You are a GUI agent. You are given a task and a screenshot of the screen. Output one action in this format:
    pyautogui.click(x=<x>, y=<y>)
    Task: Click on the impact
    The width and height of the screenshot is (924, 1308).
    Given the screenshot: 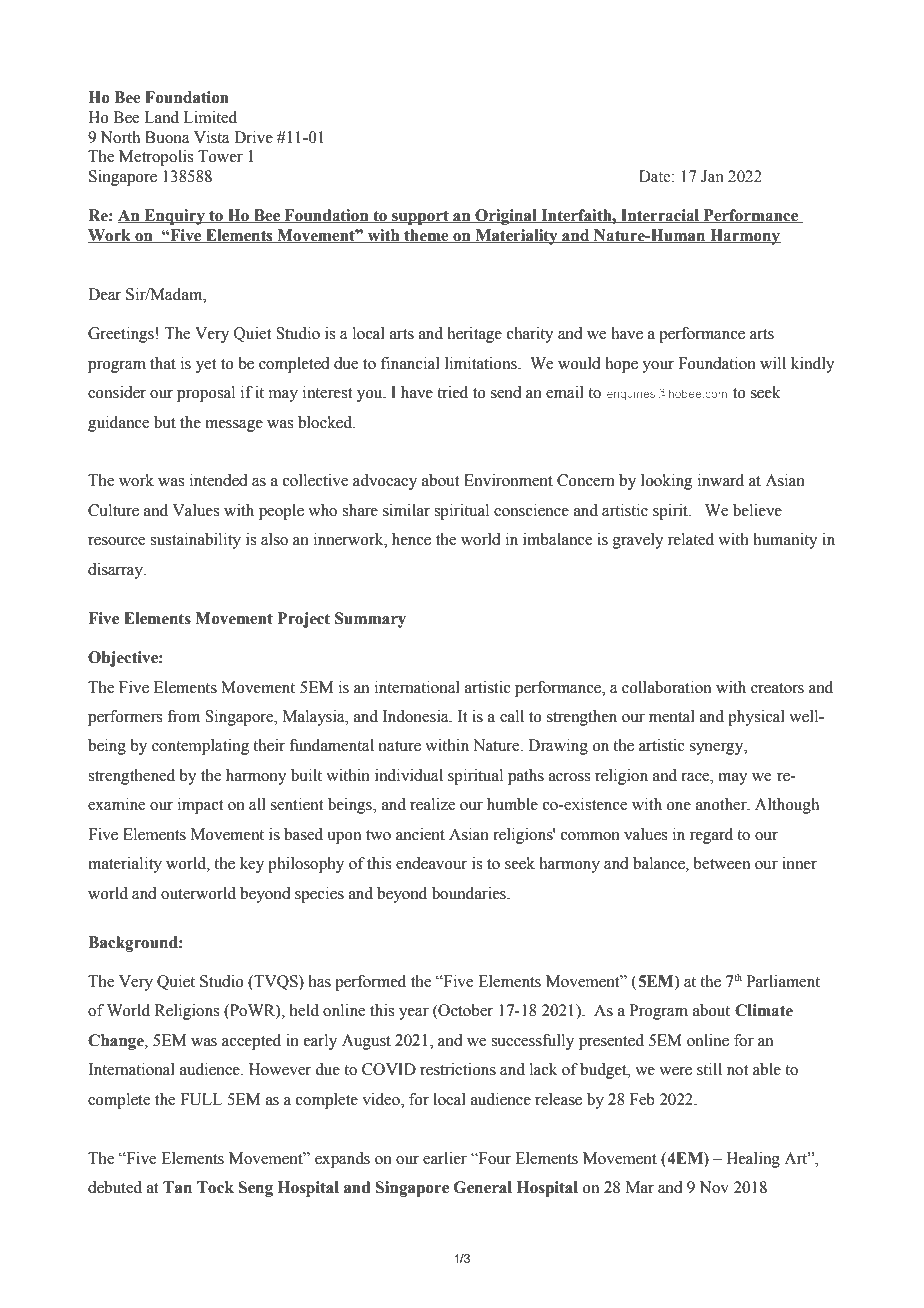 What is the action you would take?
    pyautogui.click(x=200, y=806)
